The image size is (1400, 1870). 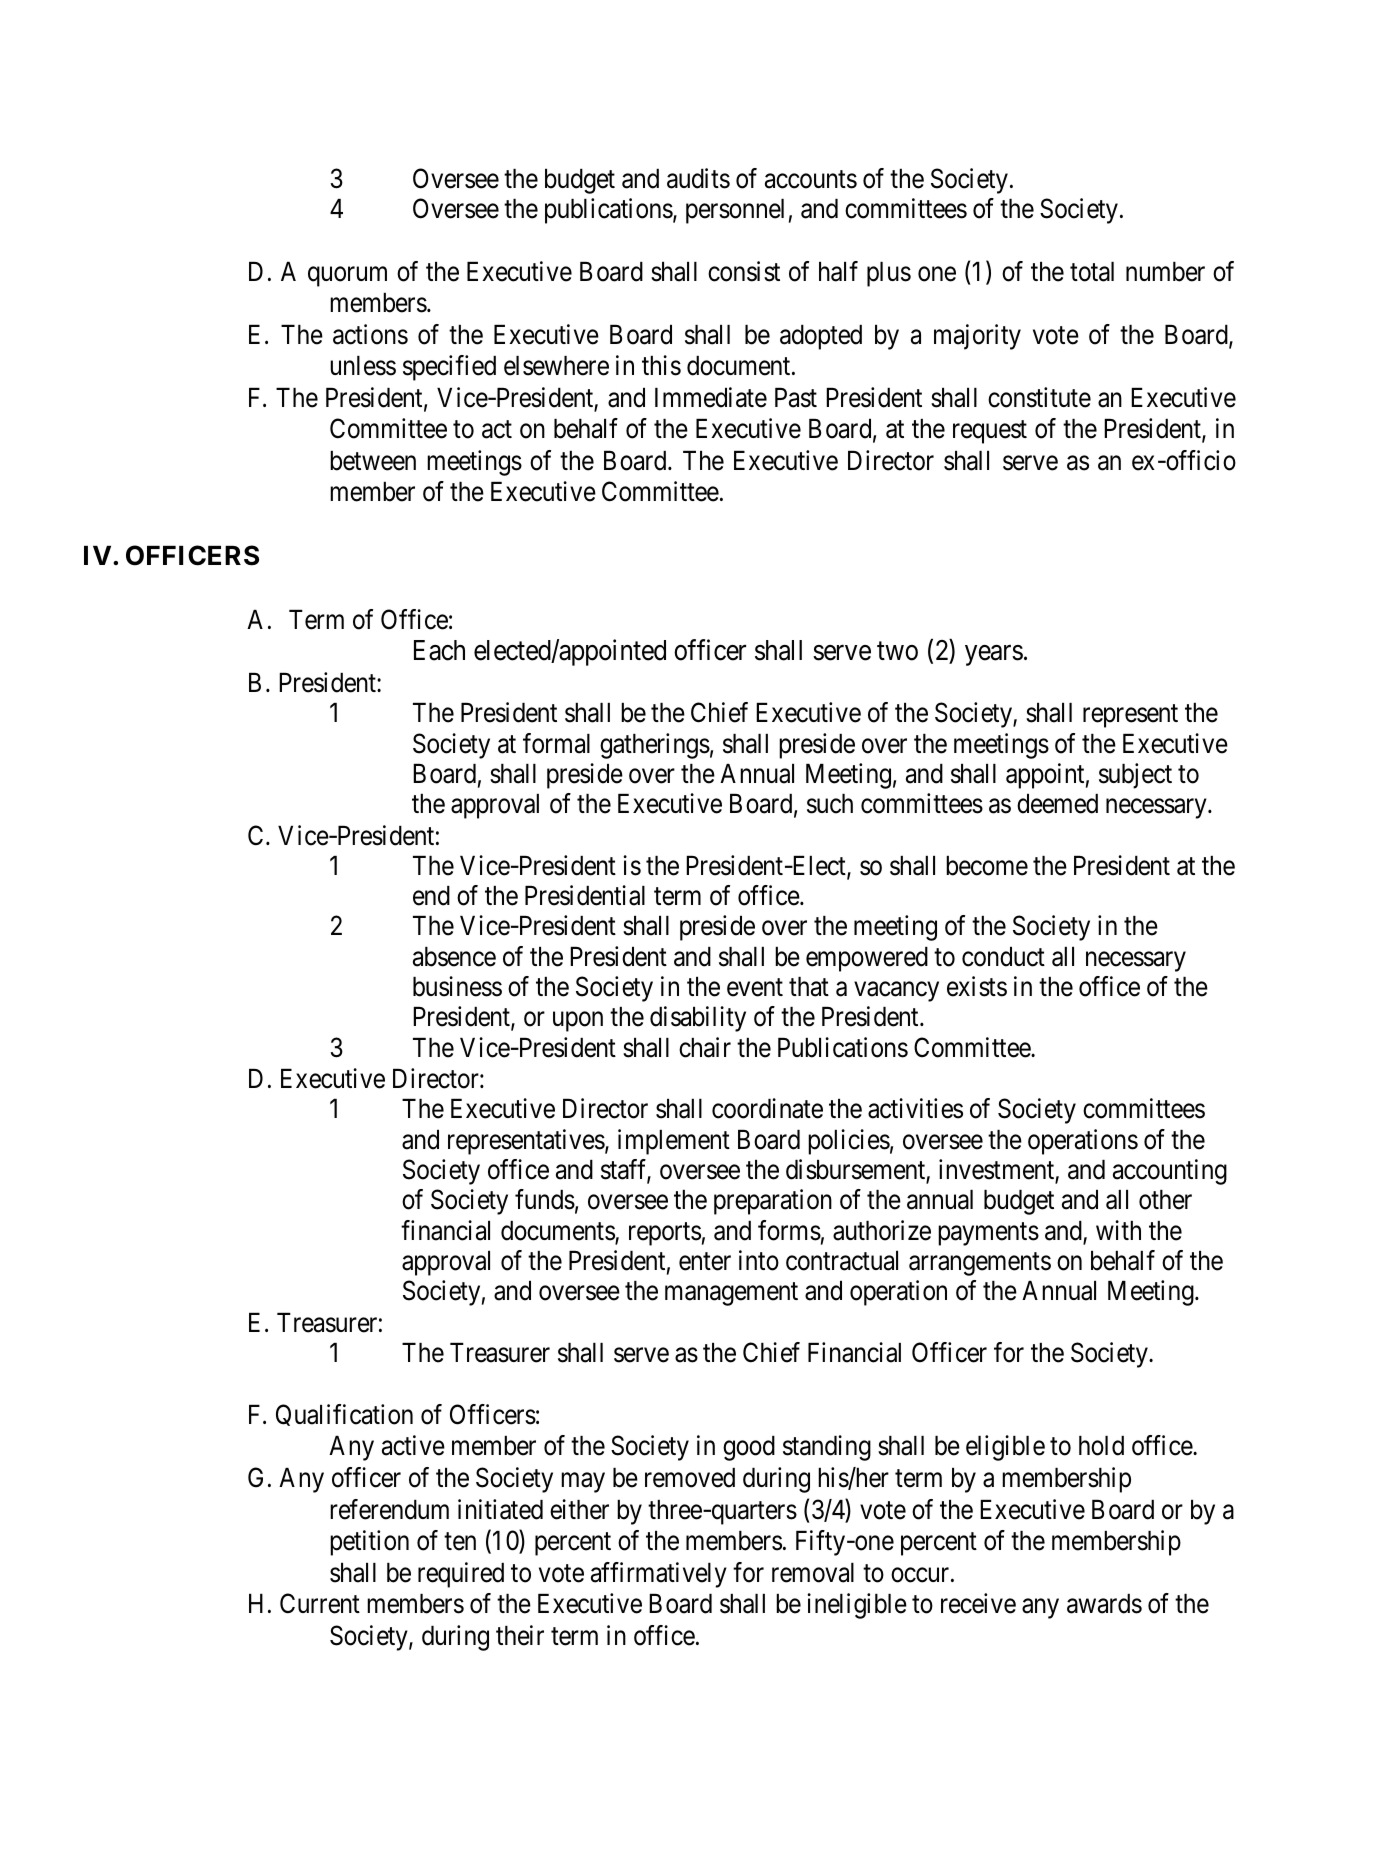 I want to click on required, so click(x=461, y=1575).
